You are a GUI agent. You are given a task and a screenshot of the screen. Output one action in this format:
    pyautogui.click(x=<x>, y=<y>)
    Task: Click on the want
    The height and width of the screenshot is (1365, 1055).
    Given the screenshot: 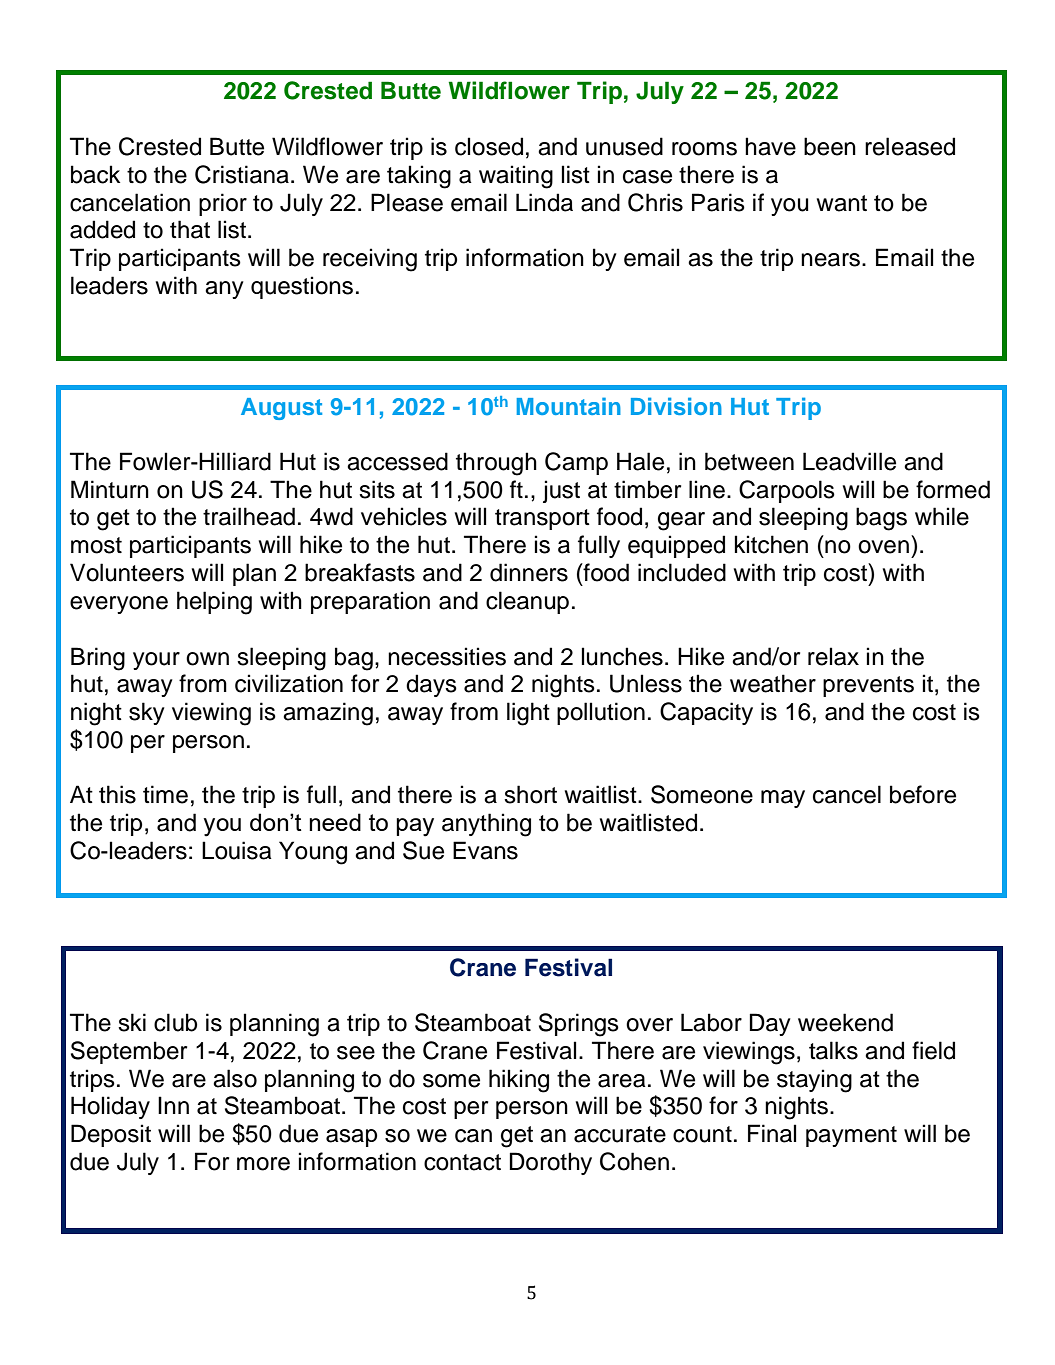 What is the action you would take?
    pyautogui.click(x=842, y=203)
